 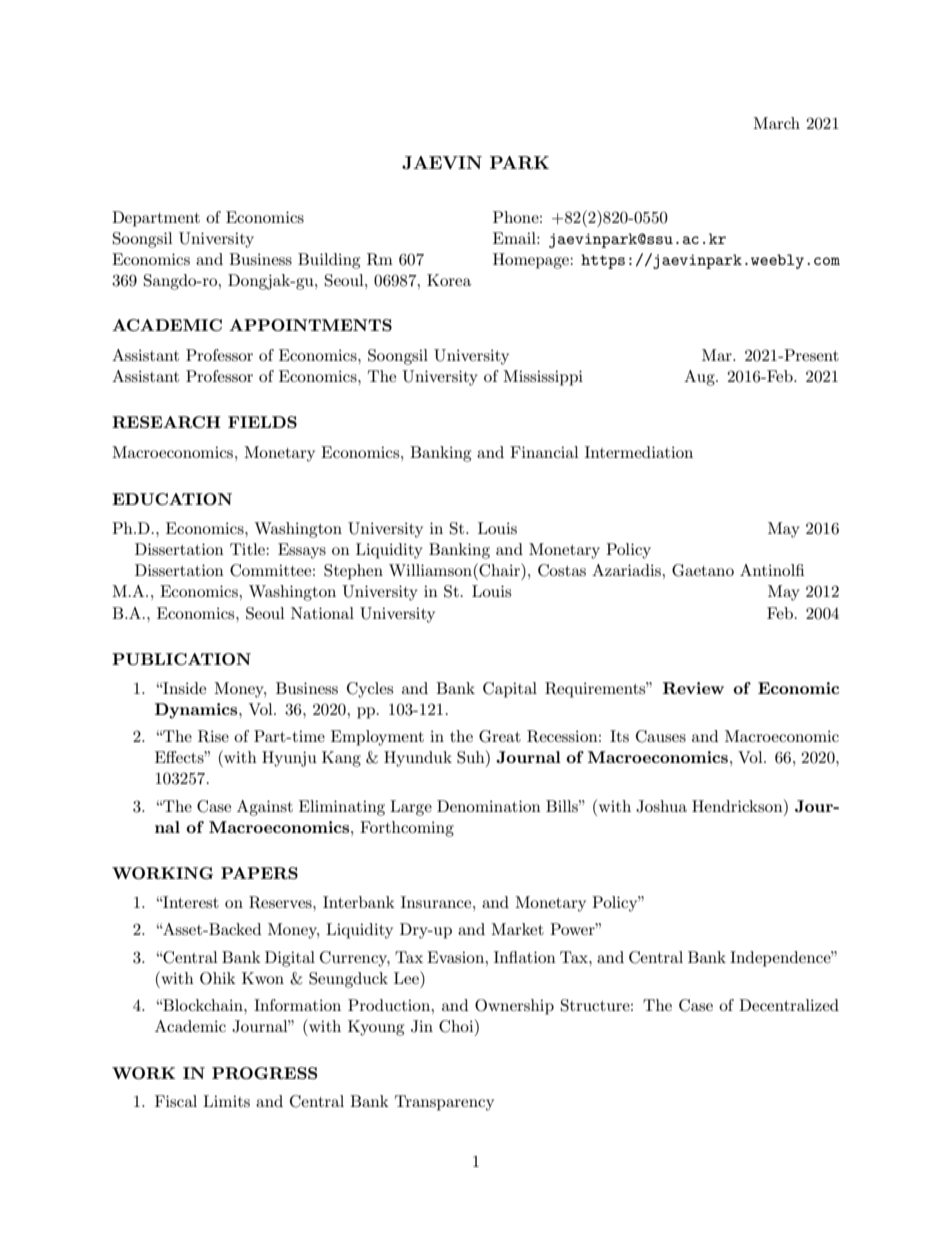 I want to click on Building, so click(x=329, y=261).
